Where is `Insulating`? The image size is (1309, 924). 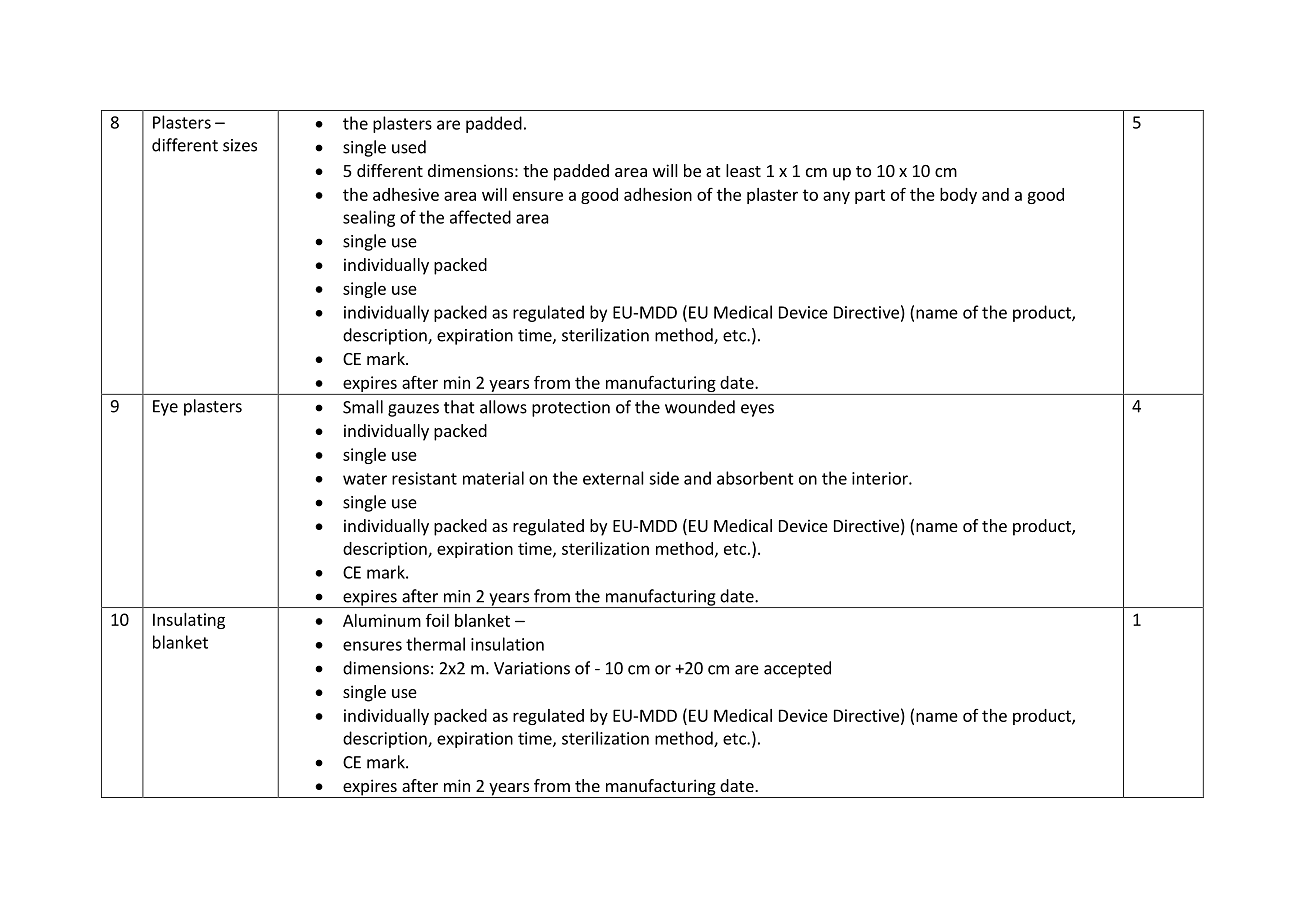
Insulating is located at coordinates (189, 621).
